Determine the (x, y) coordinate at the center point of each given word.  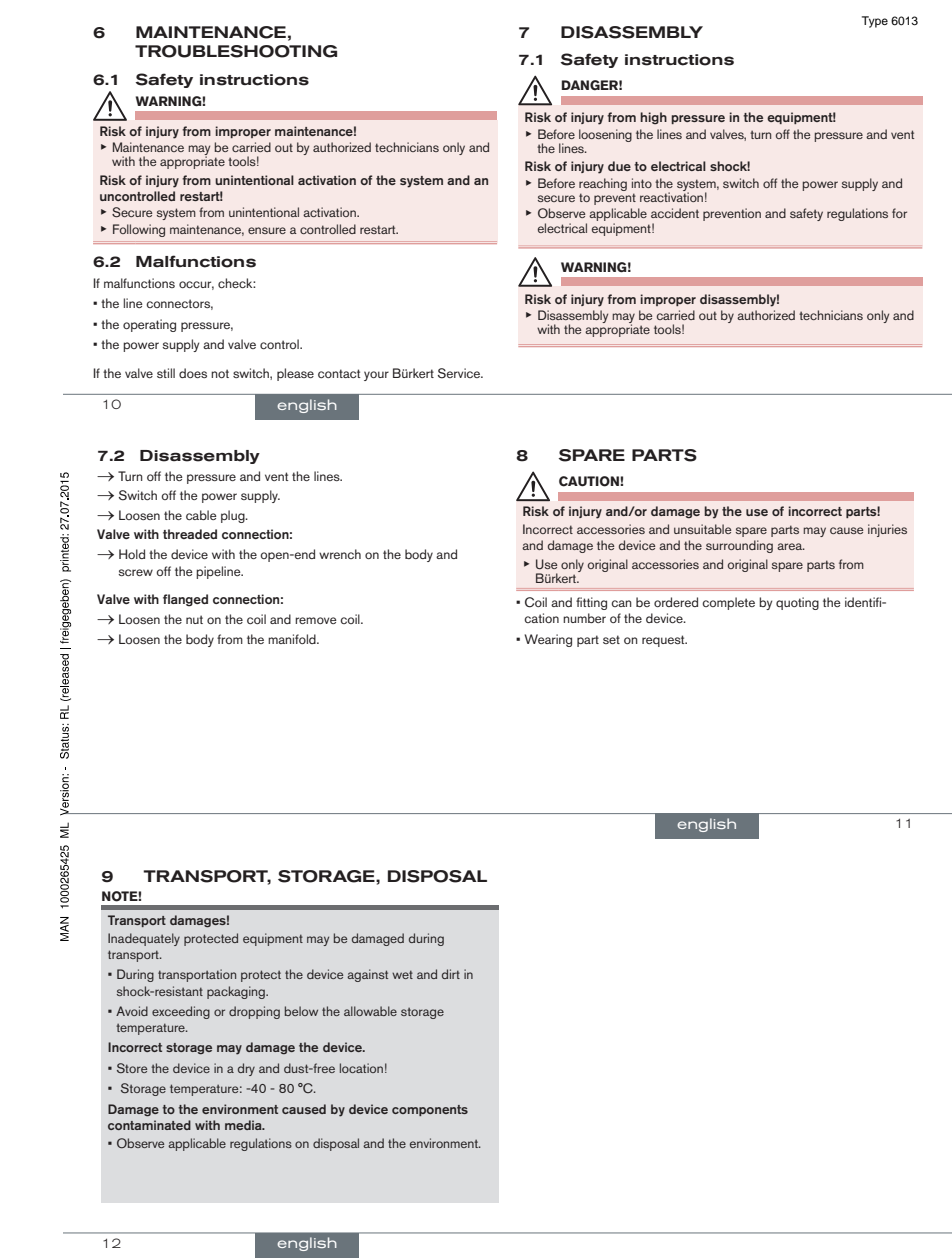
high (653, 118)
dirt (451, 974)
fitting (591, 603)
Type (875, 22)
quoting (797, 603)
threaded (190, 534)
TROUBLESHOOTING (236, 51)
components (430, 1110)
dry (246, 1069)
